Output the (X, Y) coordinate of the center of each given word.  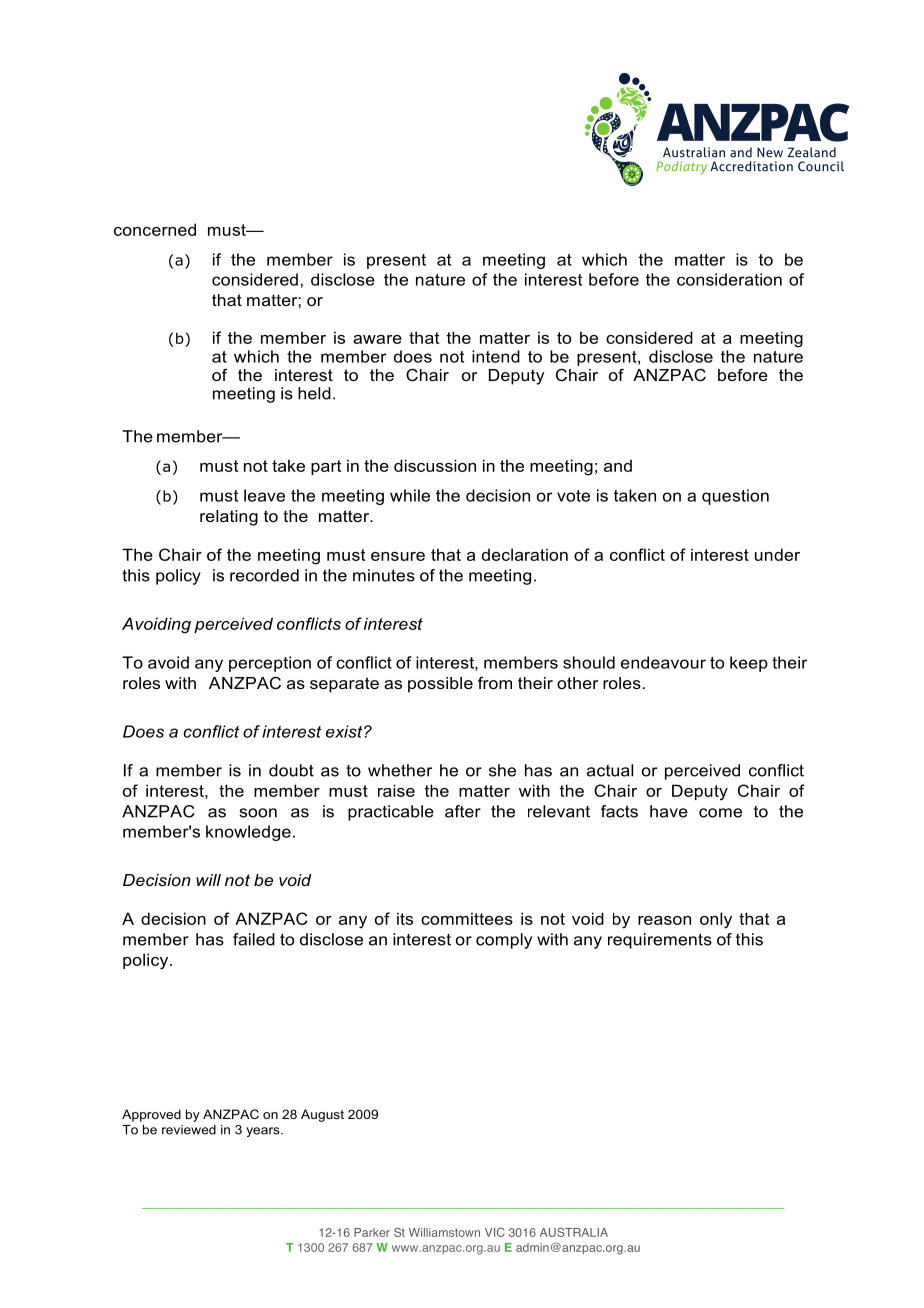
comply (504, 941)
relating (229, 518)
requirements (660, 941)
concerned (155, 229)
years (264, 1132)
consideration (729, 279)
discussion (435, 465)
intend (496, 356)
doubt (291, 770)
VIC (495, 1232)
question (735, 497)
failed (254, 939)
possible (440, 685)
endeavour (663, 662)
